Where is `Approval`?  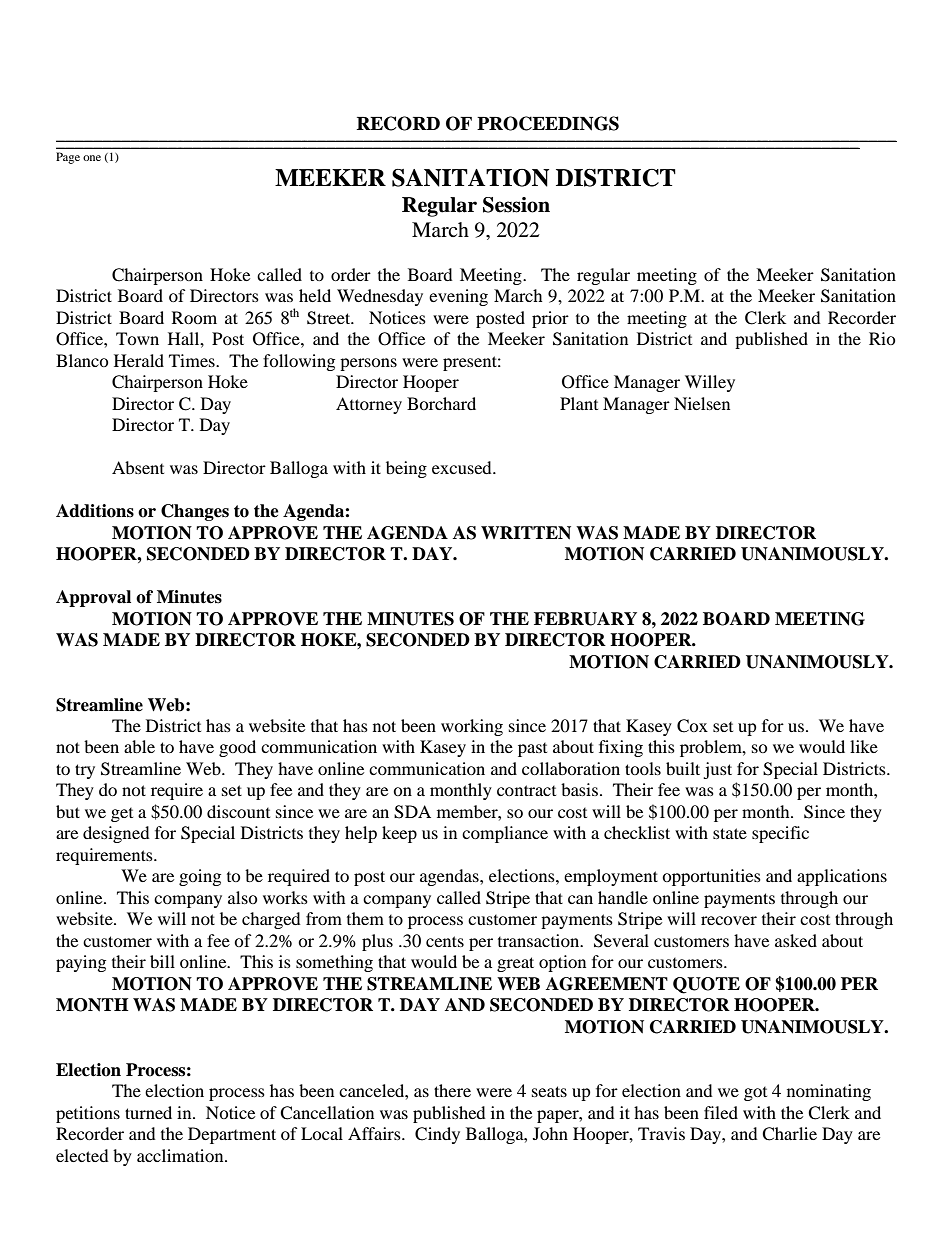
Approval is located at coordinates (93, 598).
